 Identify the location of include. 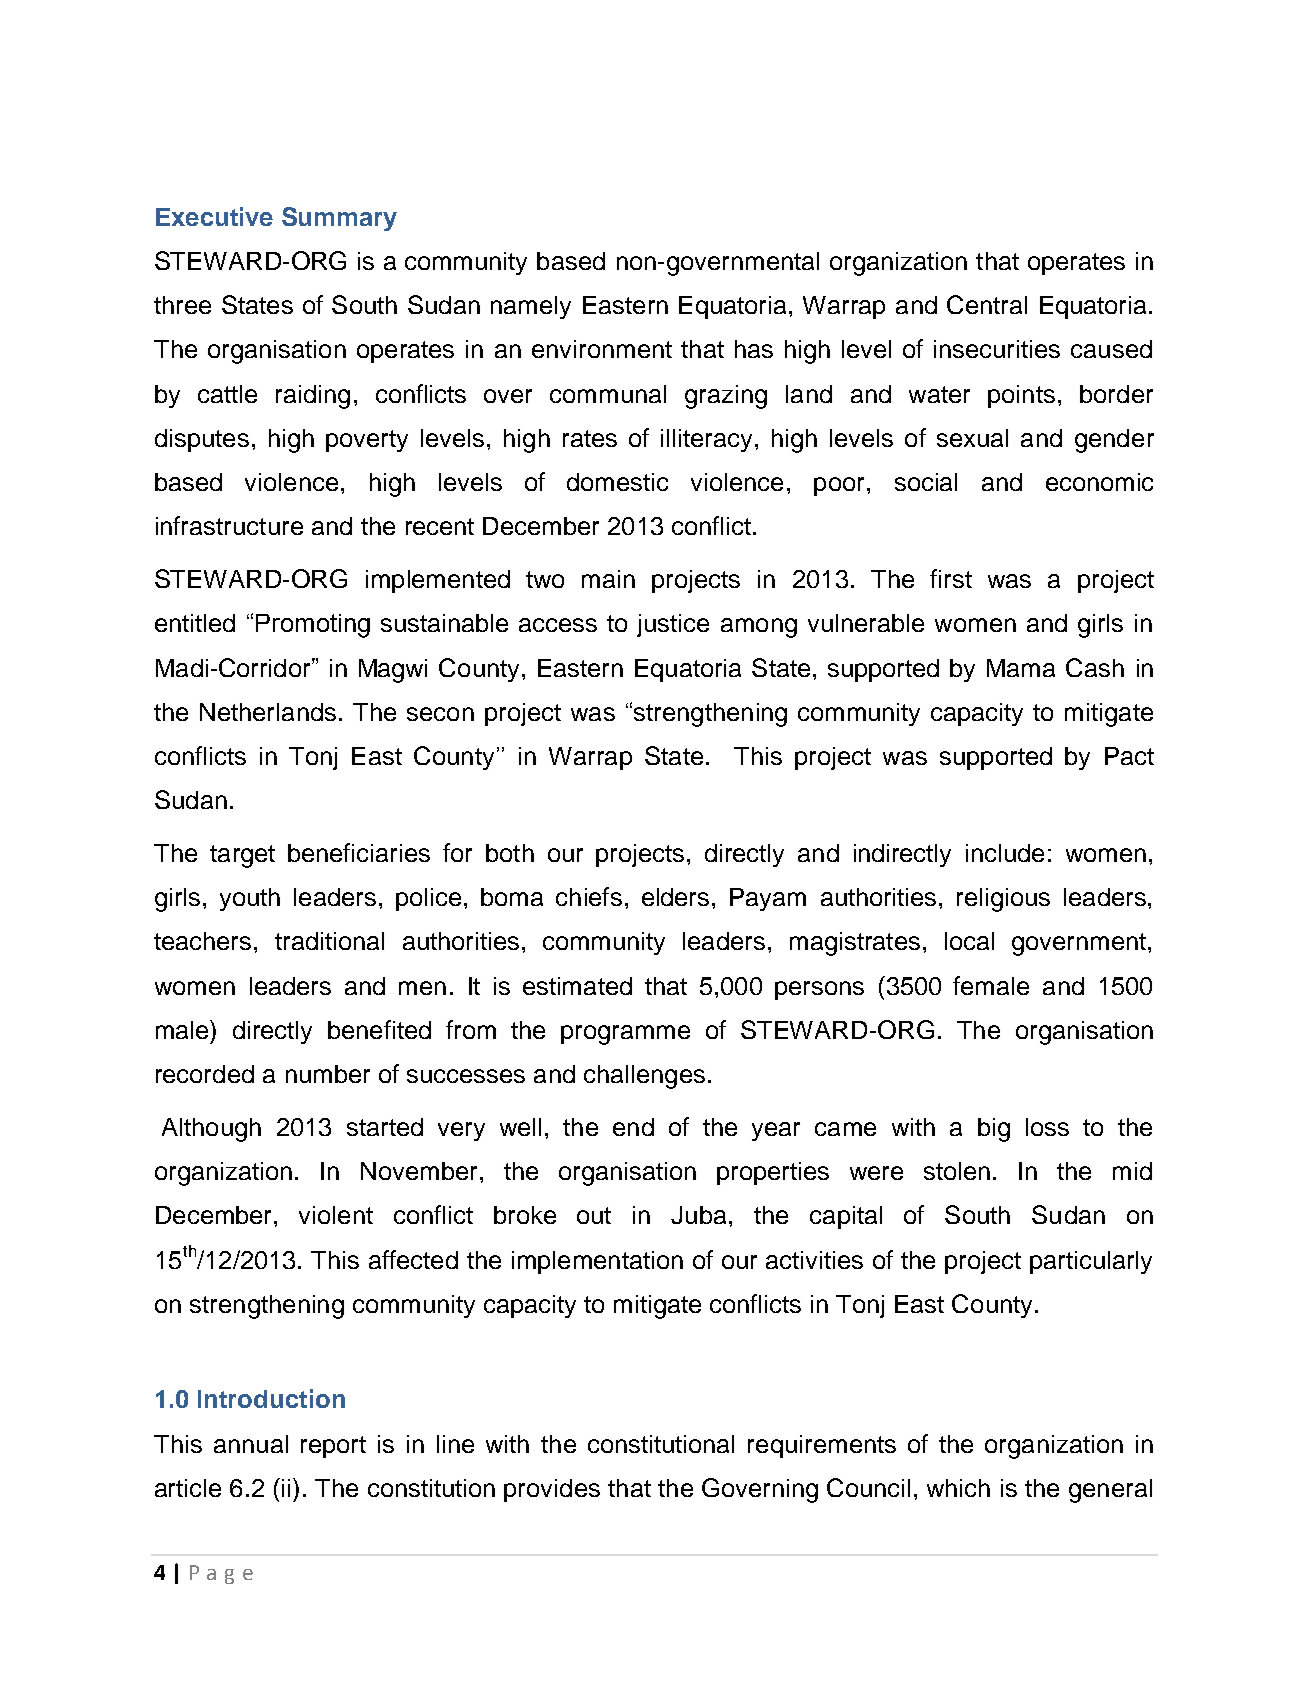
(1005, 853).
